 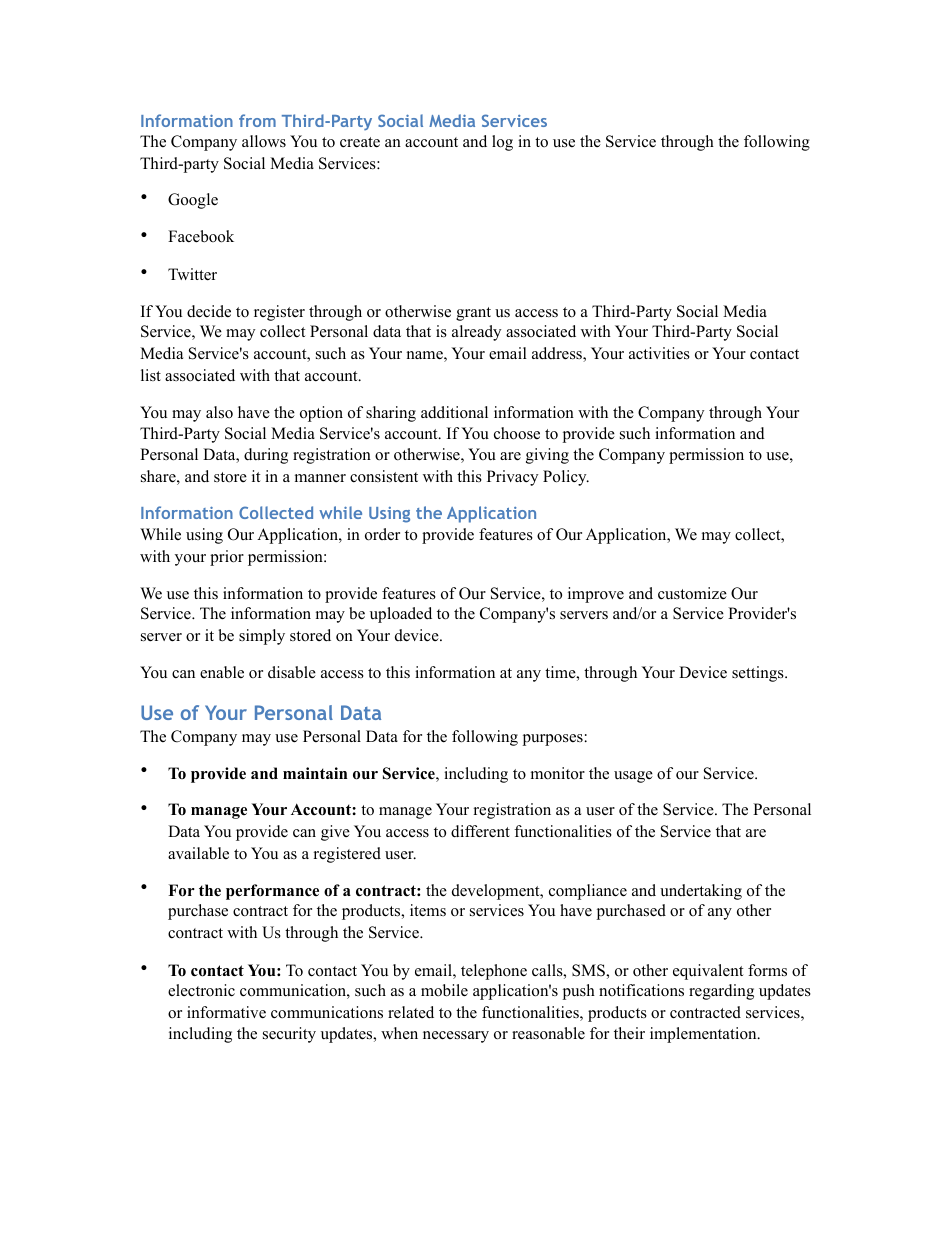 I want to click on available, so click(x=198, y=853).
